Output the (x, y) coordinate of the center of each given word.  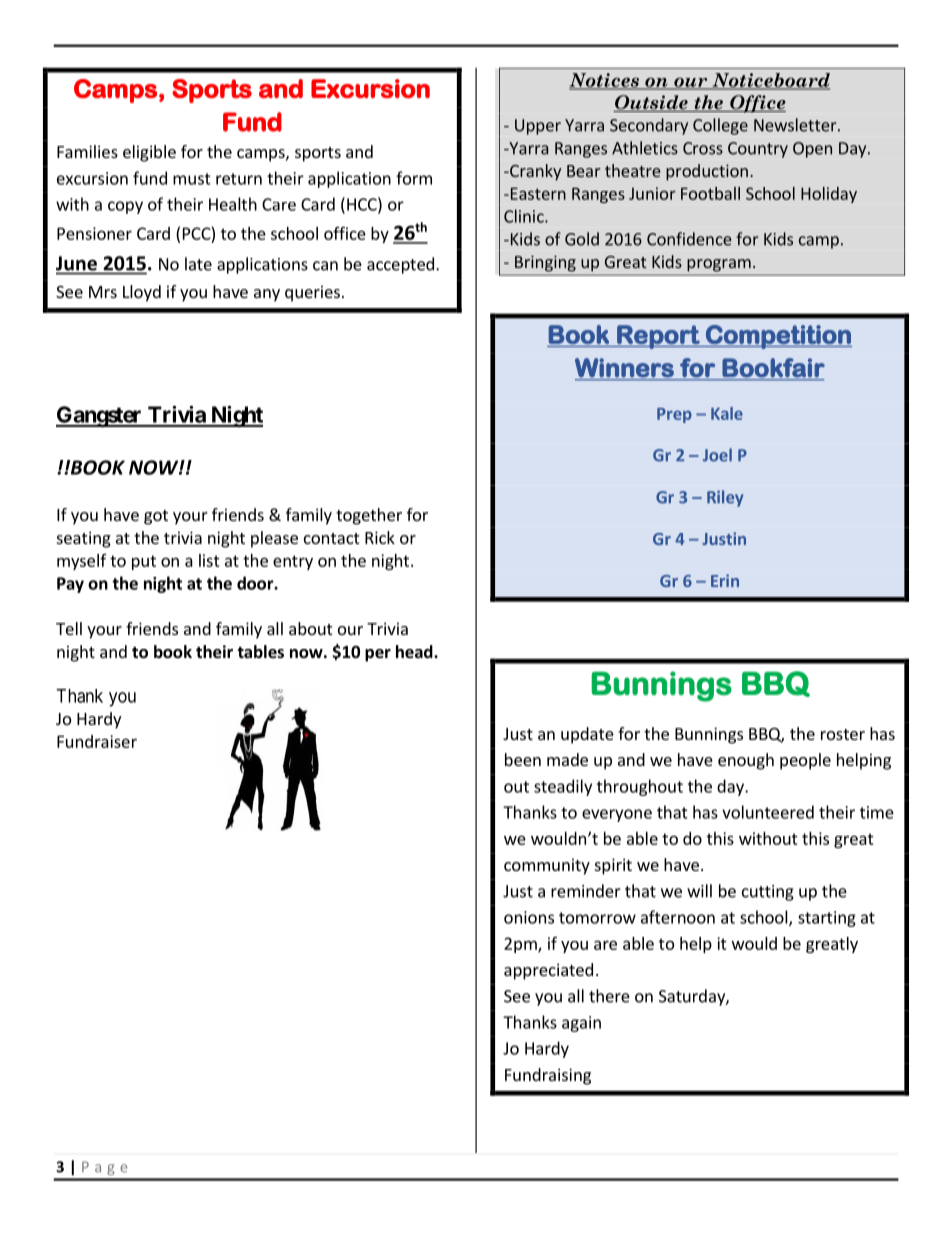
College (720, 126)
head (415, 652)
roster (843, 734)
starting (827, 919)
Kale (727, 413)
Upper (538, 127)
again (581, 1024)
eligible (149, 153)
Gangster (100, 416)
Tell (69, 628)
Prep (674, 415)
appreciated (548, 971)
